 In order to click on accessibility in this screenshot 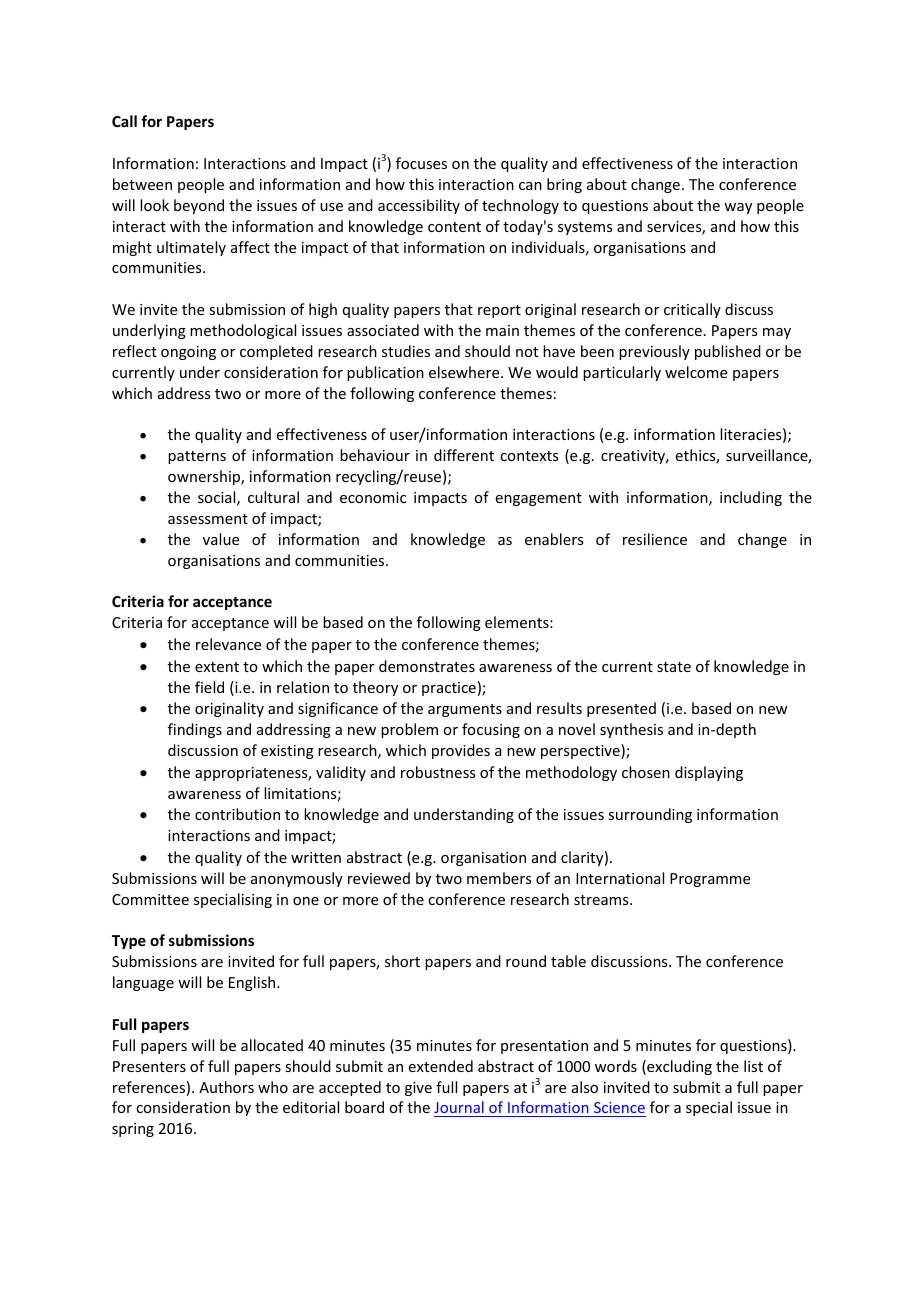, I will do `click(419, 206)`.
